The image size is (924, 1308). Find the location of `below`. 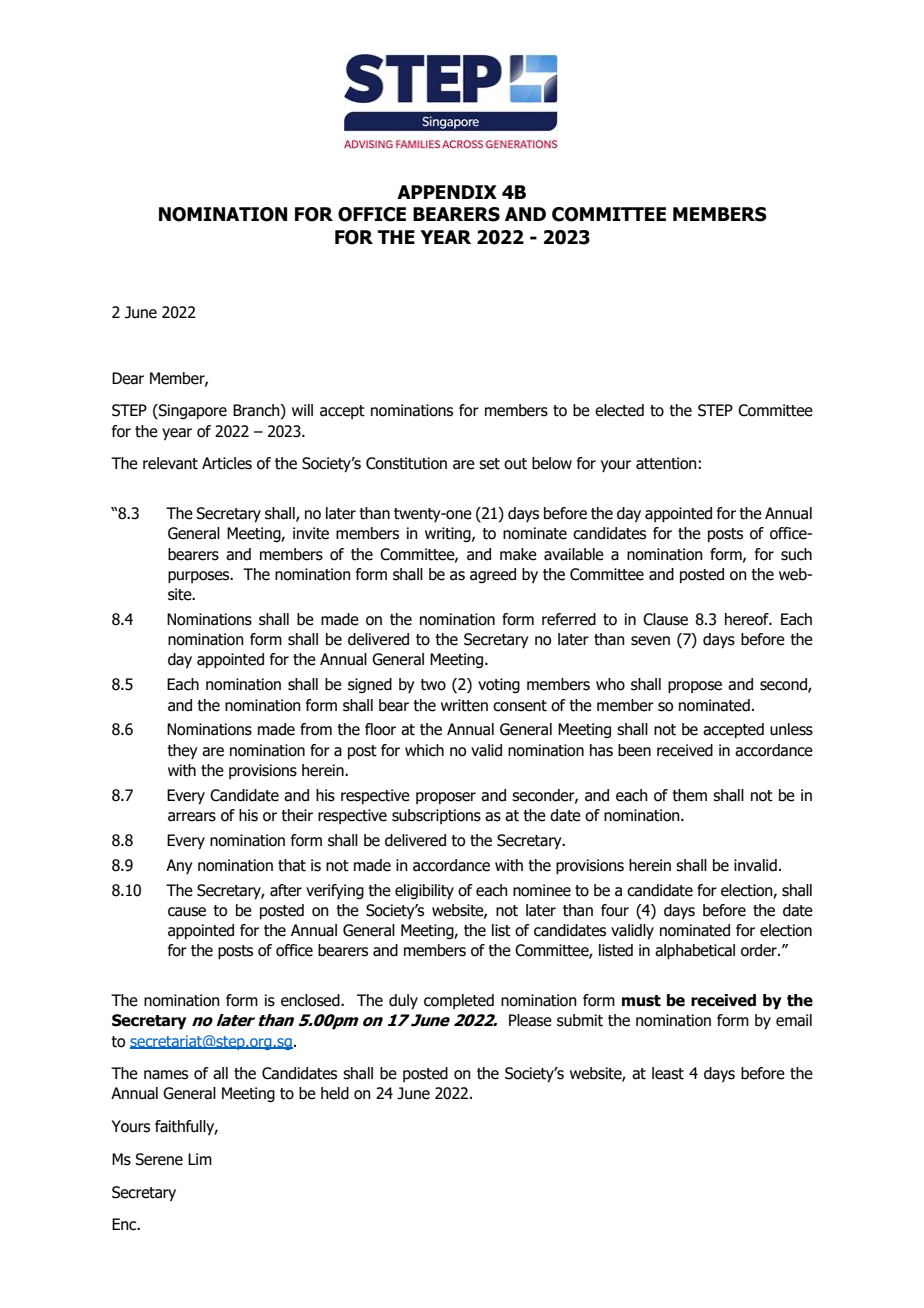

below is located at coordinates (552, 463).
